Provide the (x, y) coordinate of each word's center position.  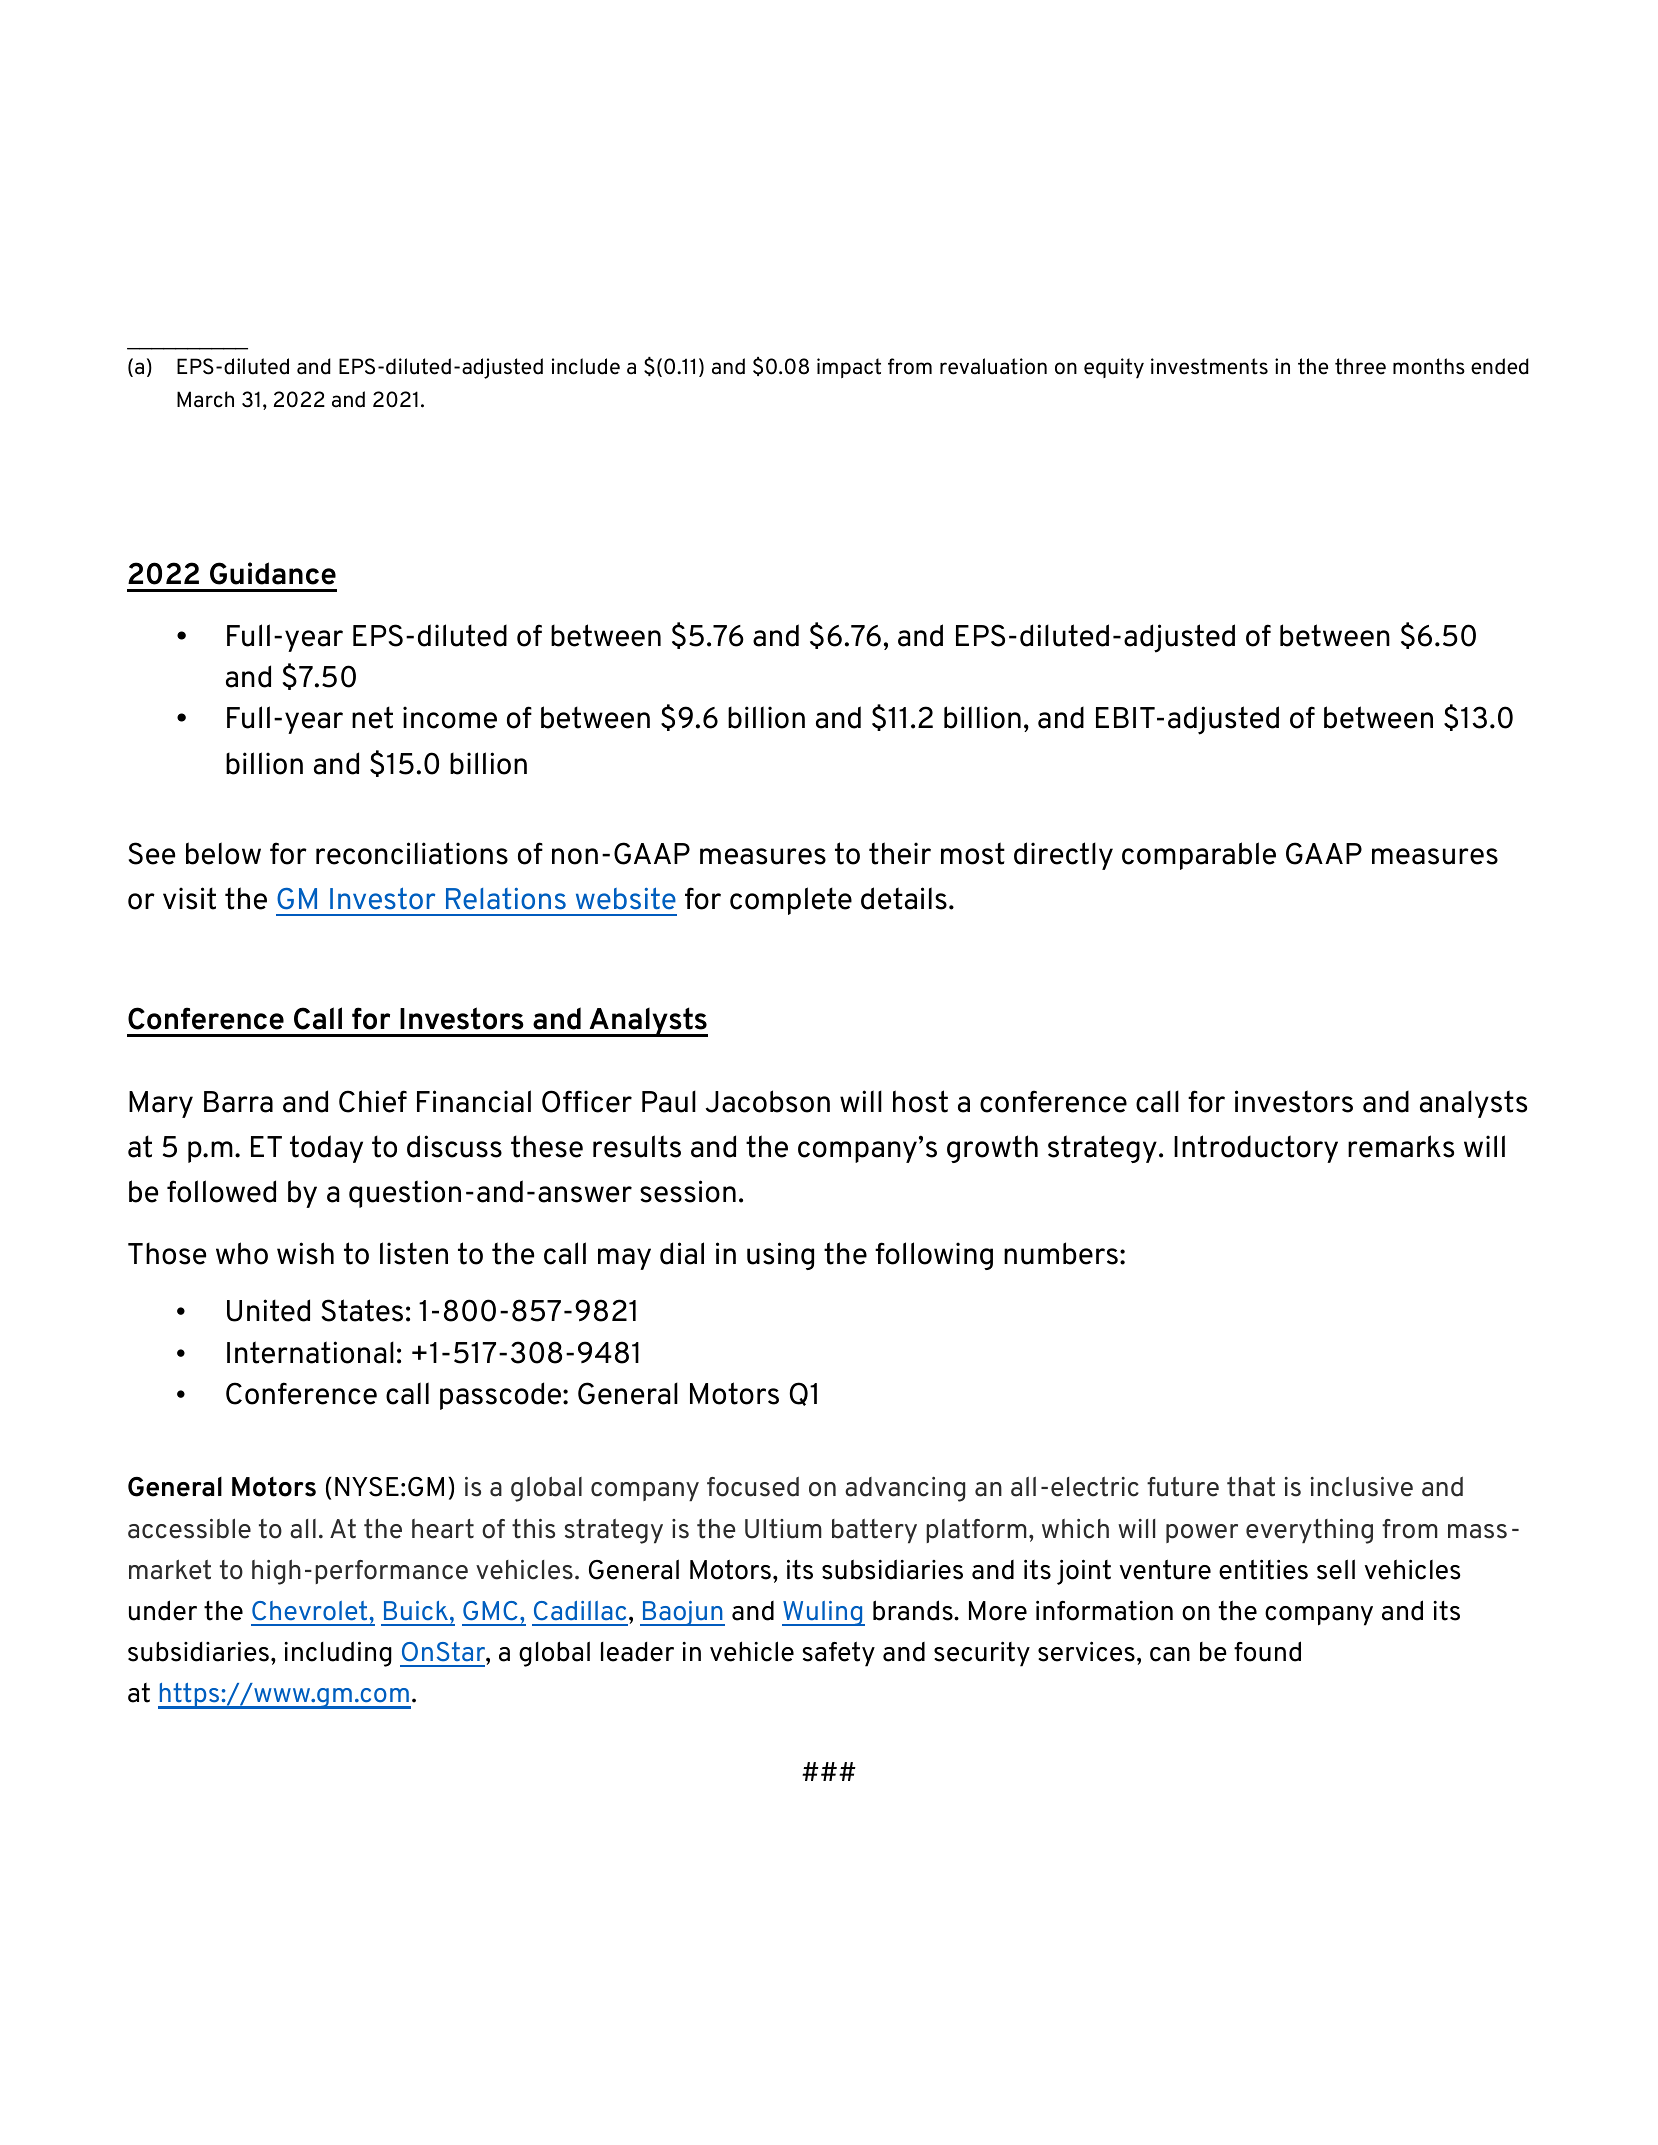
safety (838, 1654)
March (205, 399)
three (1360, 366)
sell (1336, 1569)
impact (849, 368)
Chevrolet (309, 1610)
